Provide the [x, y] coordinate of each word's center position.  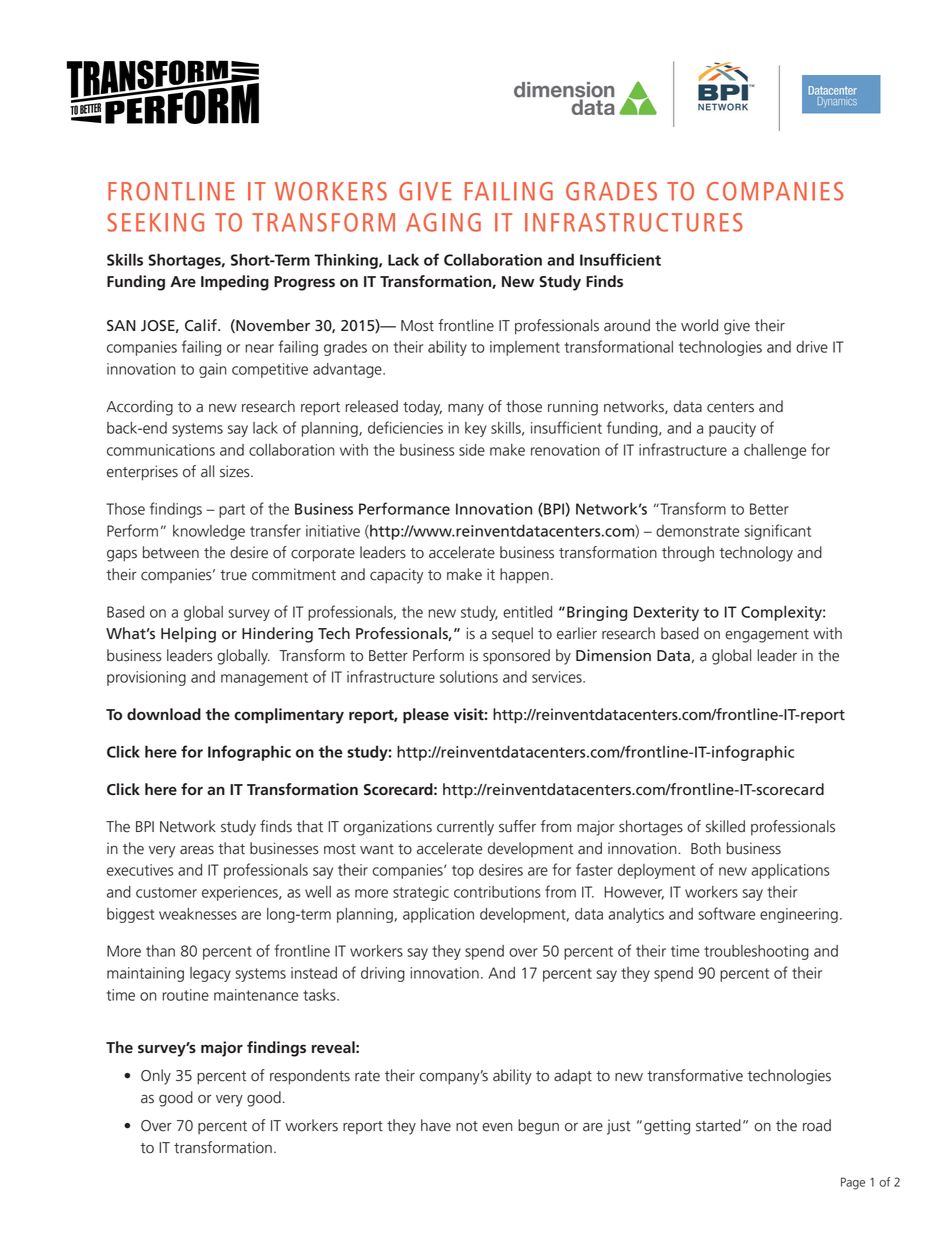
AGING [443, 222]
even [497, 1127]
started [718, 1125]
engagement [767, 636]
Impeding [235, 283]
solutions [469, 677]
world [699, 325]
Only [156, 1077]
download [164, 714]
